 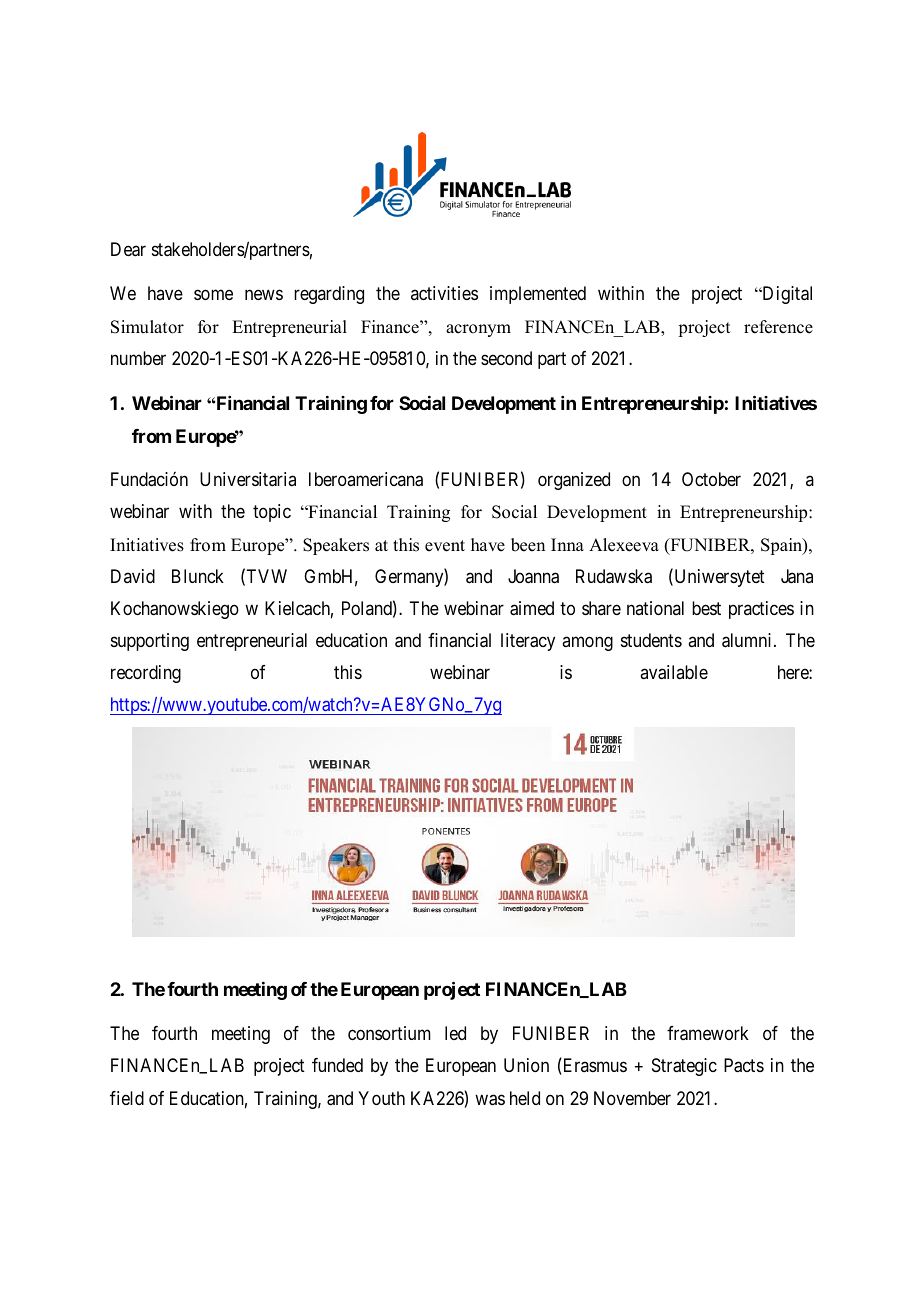 I want to click on reference, so click(x=778, y=327).
